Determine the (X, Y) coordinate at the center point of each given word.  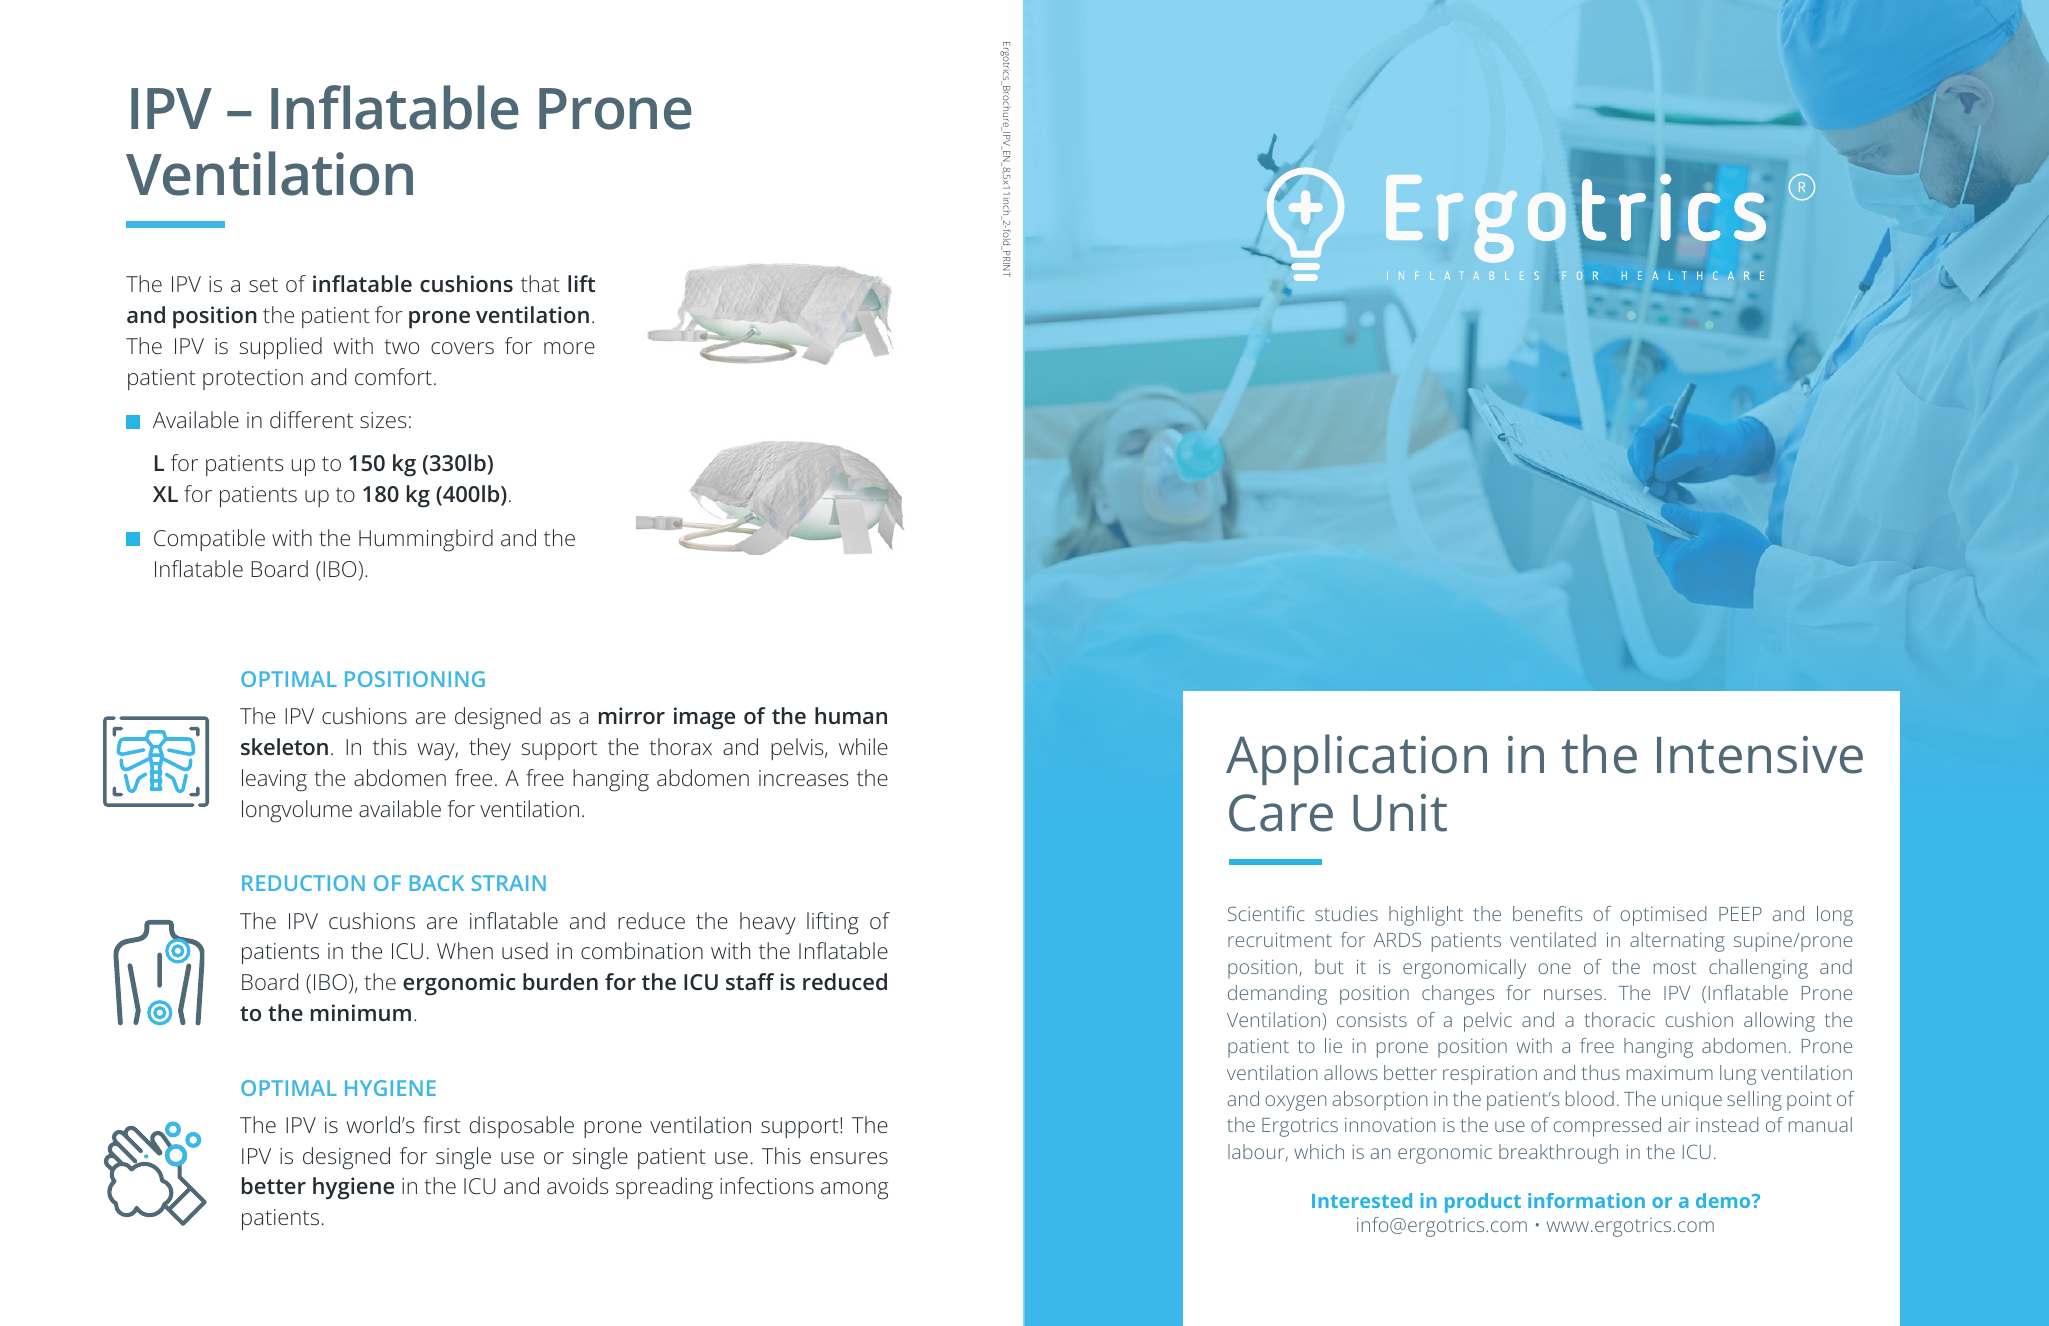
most (1675, 967)
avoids (577, 1185)
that (540, 283)
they (490, 749)
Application (1356, 759)
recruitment (1280, 939)
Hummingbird (426, 540)
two (401, 347)
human (851, 715)
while (863, 746)
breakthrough (1558, 1154)
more (569, 348)
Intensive (1760, 755)
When (465, 950)
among (854, 1191)
